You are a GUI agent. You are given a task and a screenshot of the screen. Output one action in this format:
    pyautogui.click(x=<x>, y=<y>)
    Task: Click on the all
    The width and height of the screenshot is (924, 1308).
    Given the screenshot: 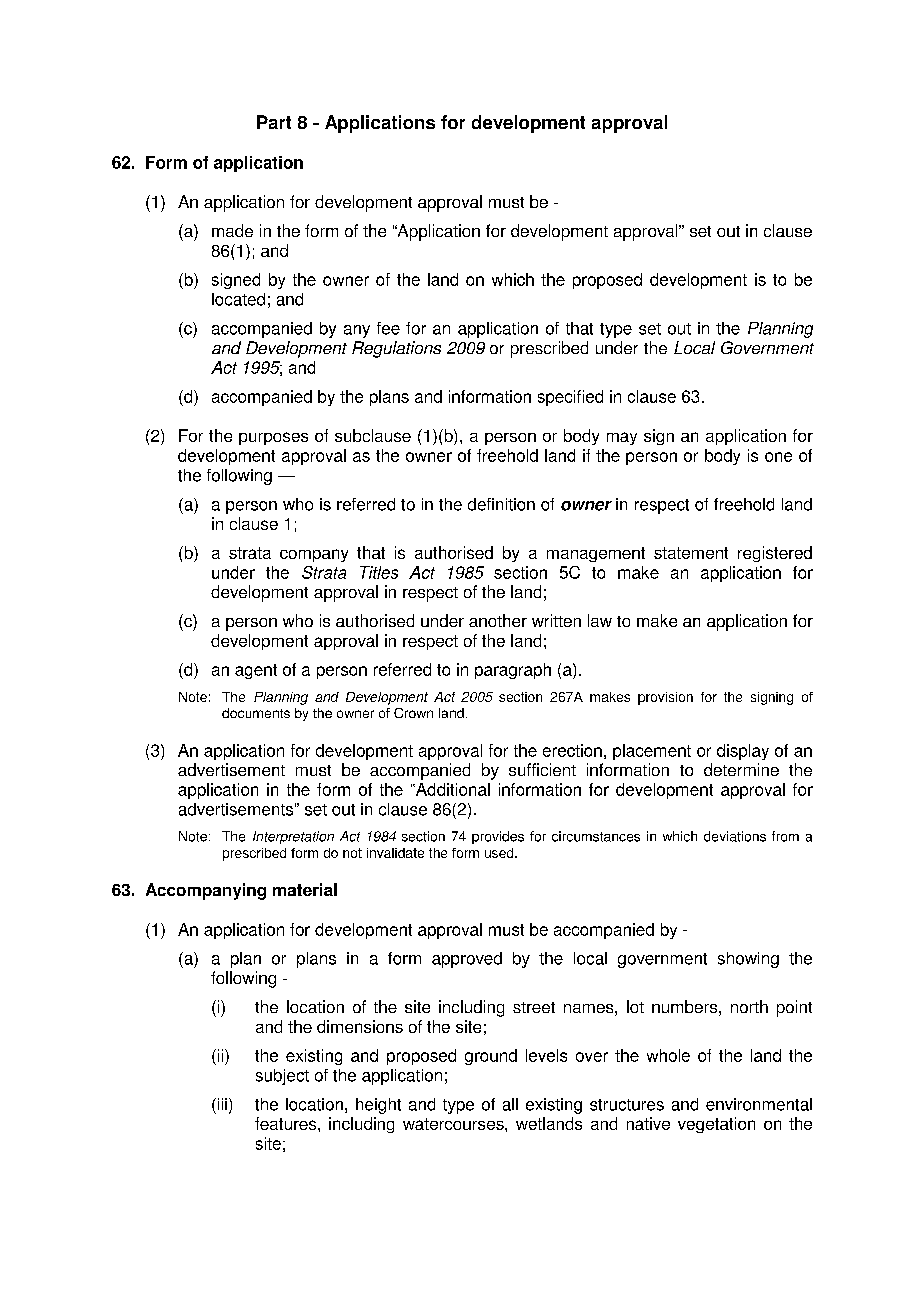 What is the action you would take?
    pyautogui.click(x=510, y=1104)
